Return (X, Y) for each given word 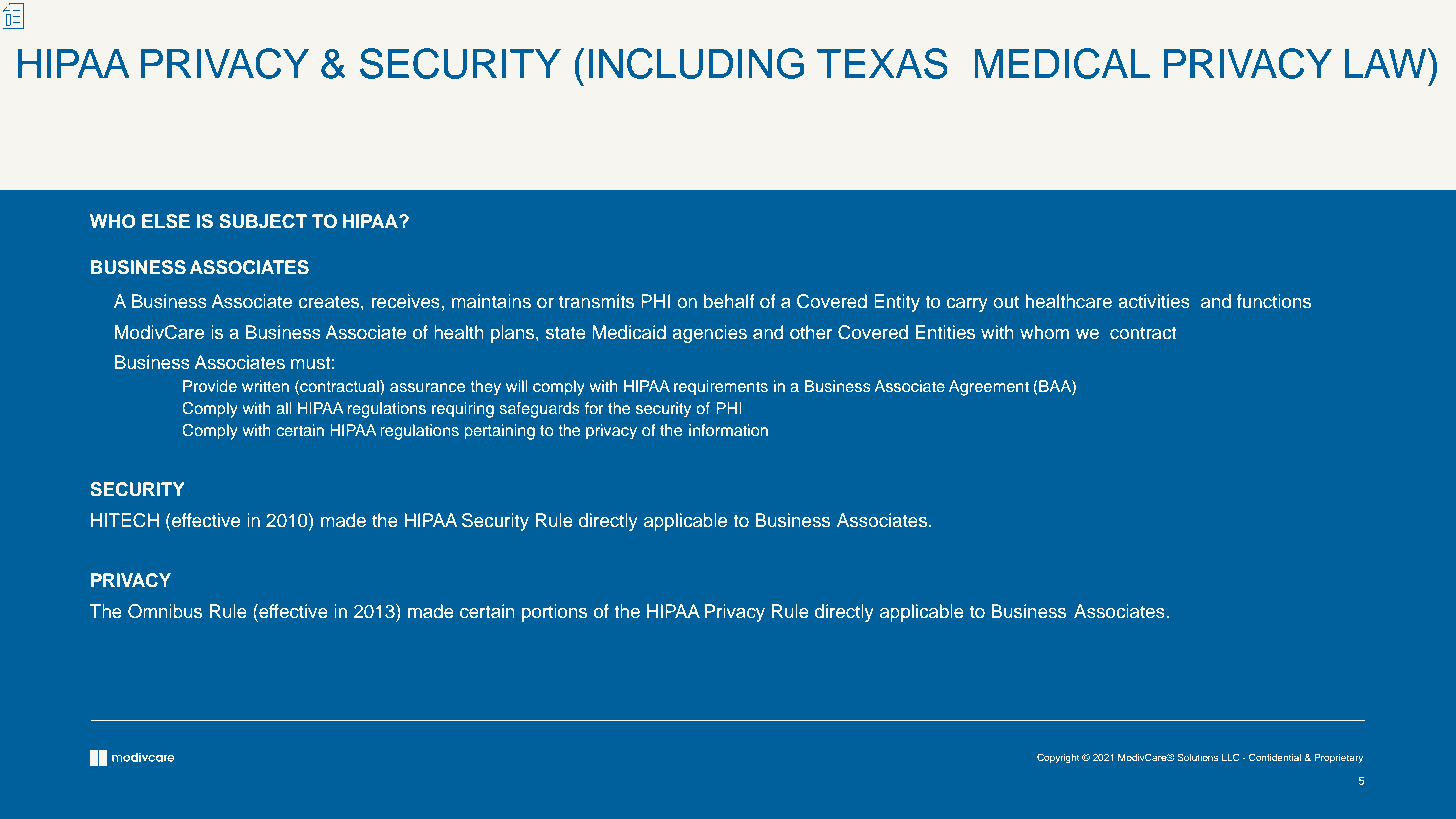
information (728, 430)
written (265, 386)
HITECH (125, 520)
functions (1274, 301)
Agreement (989, 388)
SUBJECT (263, 221)
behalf (729, 301)
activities (1154, 301)
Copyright (1058, 758)
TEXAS (882, 63)
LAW (1386, 63)
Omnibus (165, 611)
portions (554, 613)
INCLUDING (696, 63)
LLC (1231, 757)
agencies (709, 334)
